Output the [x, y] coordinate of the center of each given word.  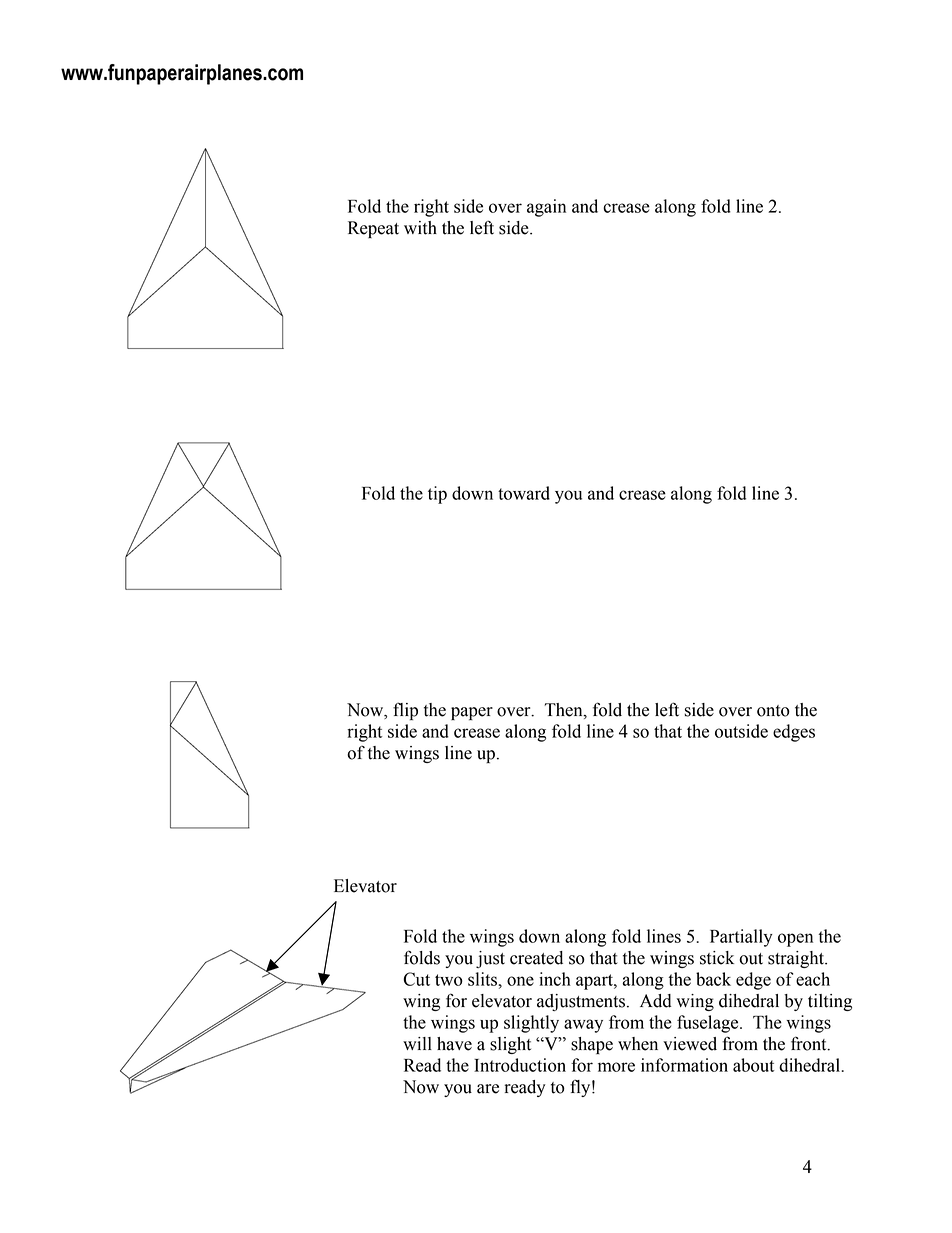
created [536, 958]
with [420, 228]
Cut [416, 979]
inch [555, 979]
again [546, 208]
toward [524, 493]
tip [437, 495]
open [795, 940]
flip [405, 711]
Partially [741, 938]
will [417, 1043]
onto [773, 711]
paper [472, 713]
